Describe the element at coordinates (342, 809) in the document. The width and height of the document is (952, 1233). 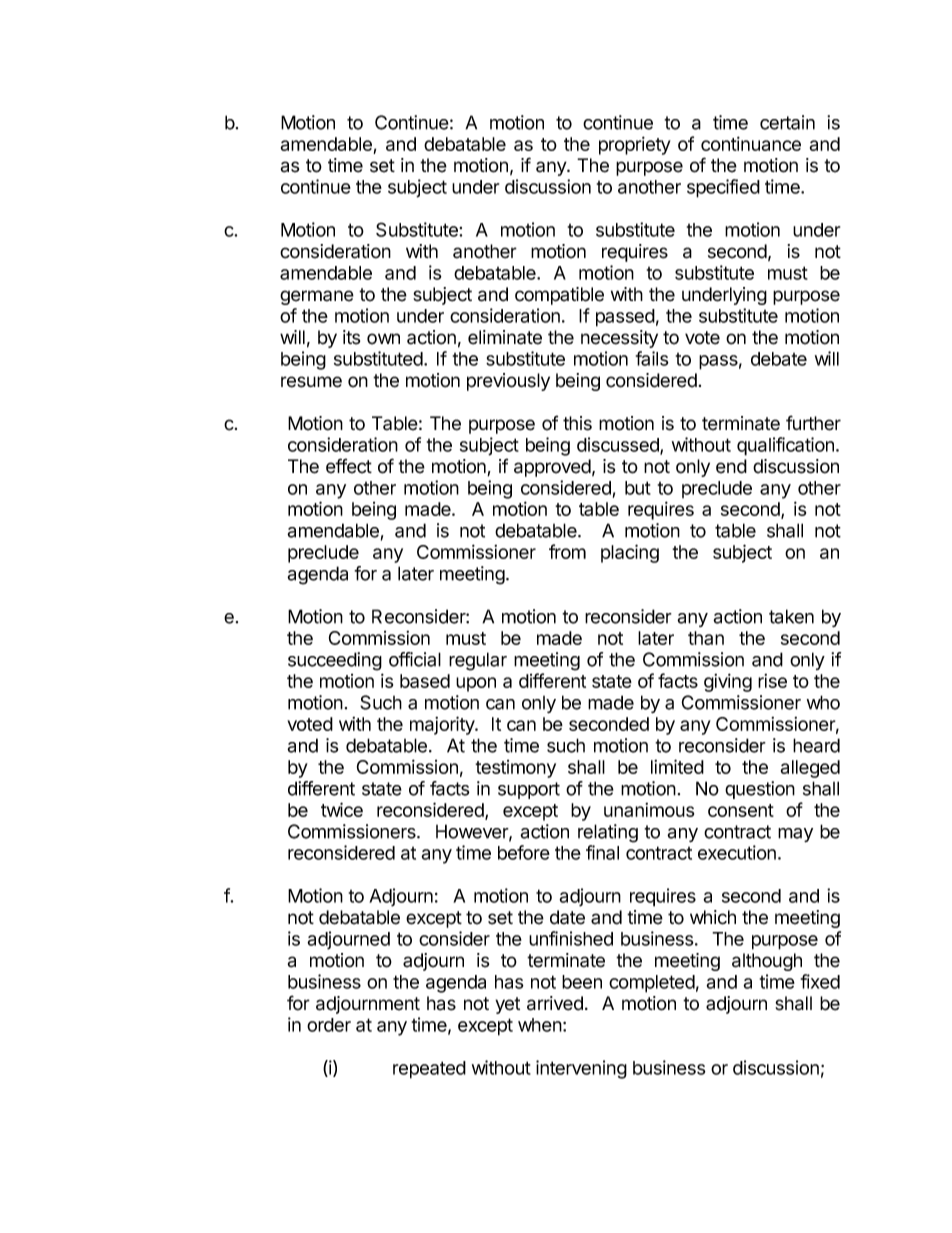
I see `twice` at that location.
